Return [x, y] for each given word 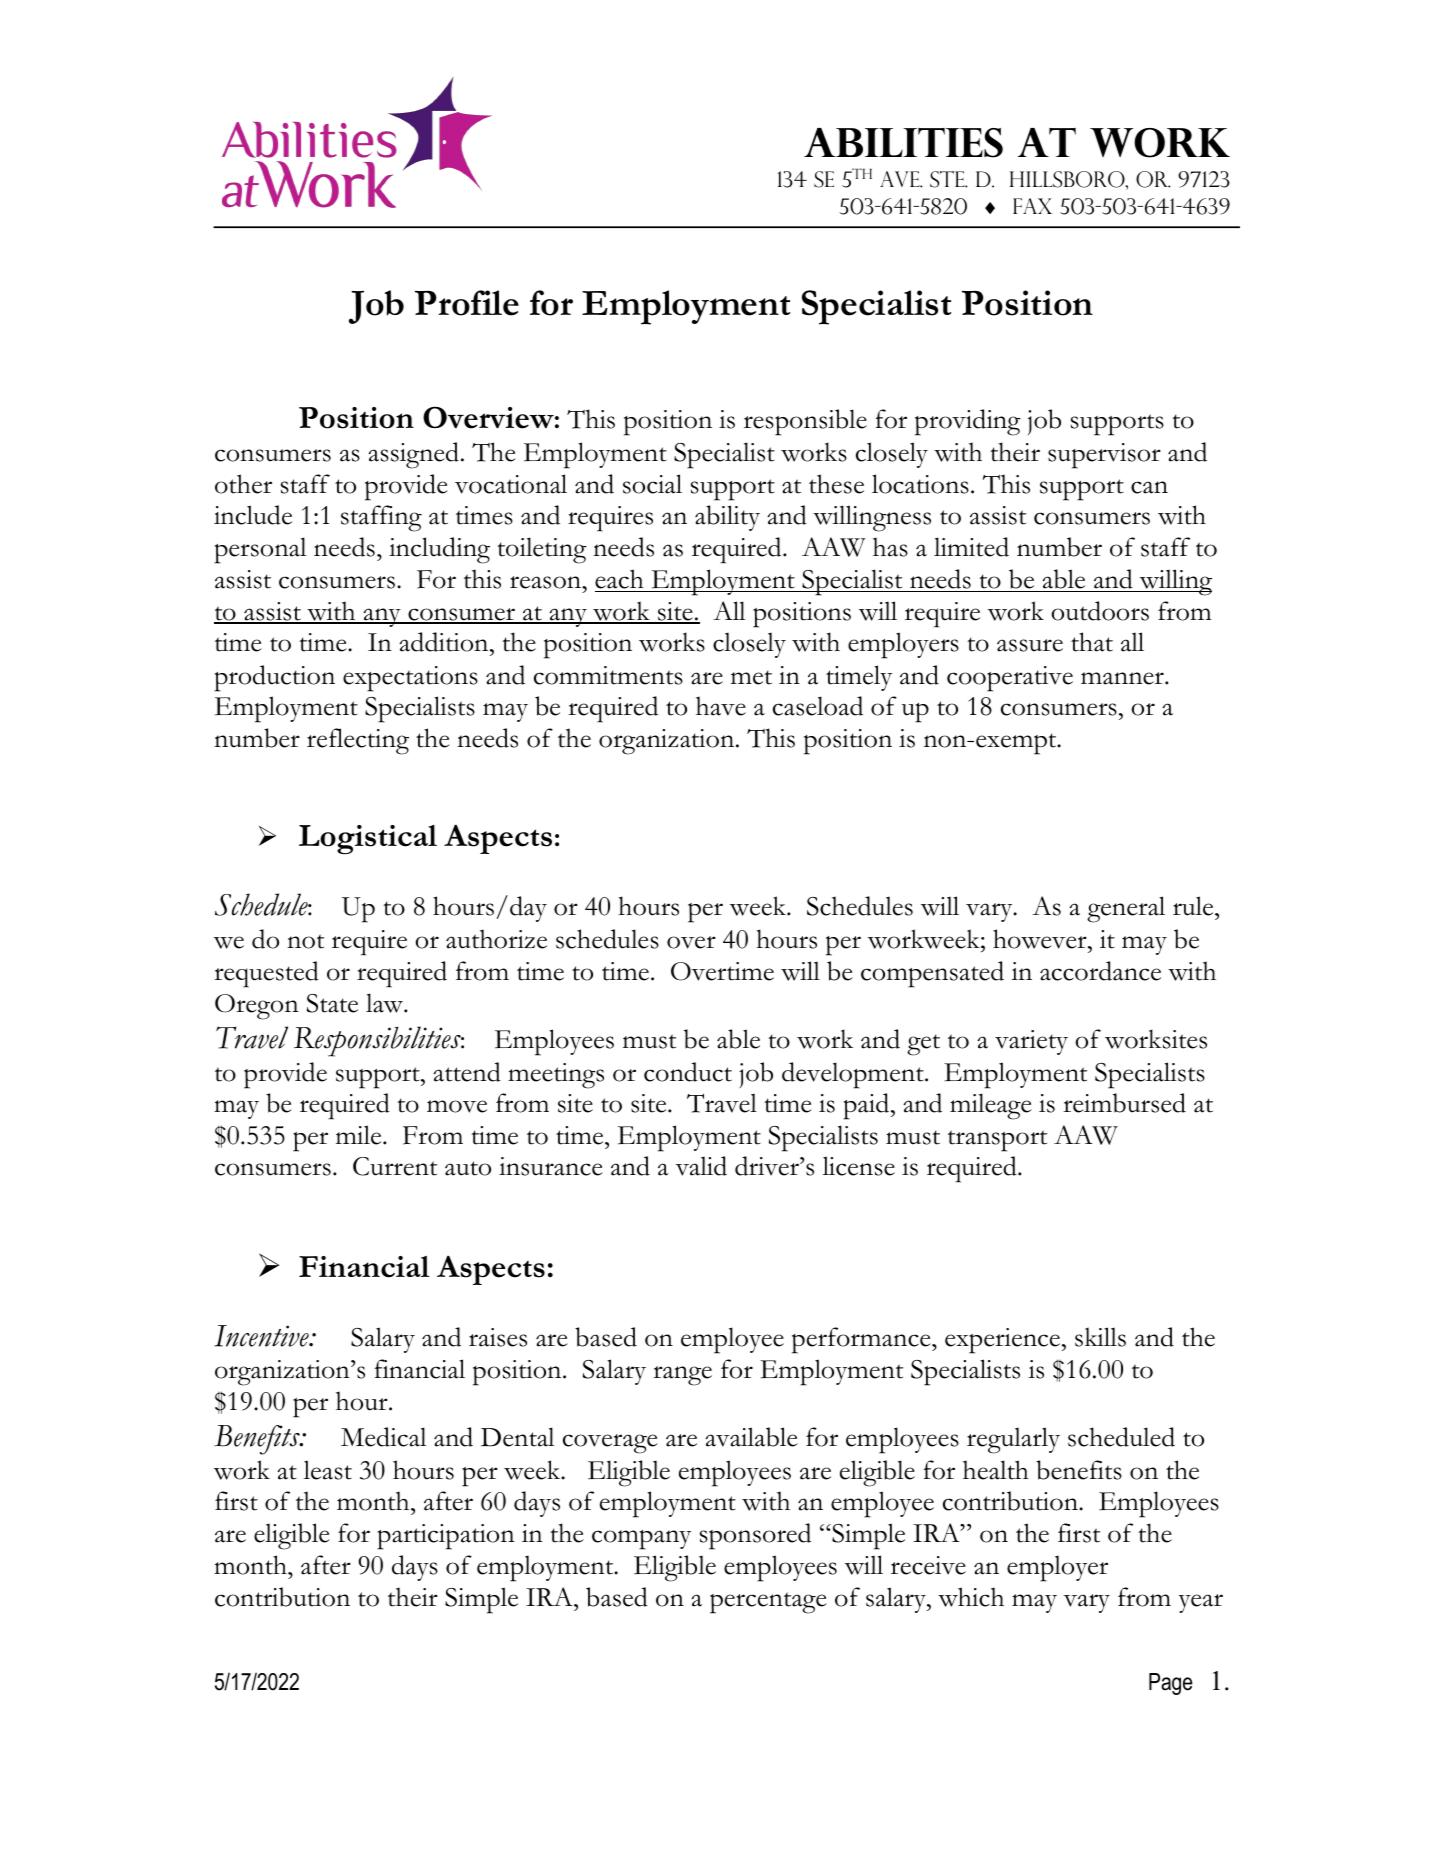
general [1126, 909]
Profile [467, 303]
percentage [768, 1603]
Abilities [903, 143]
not [305, 941]
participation [446, 1537]
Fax [1032, 206]
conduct [688, 1072]
